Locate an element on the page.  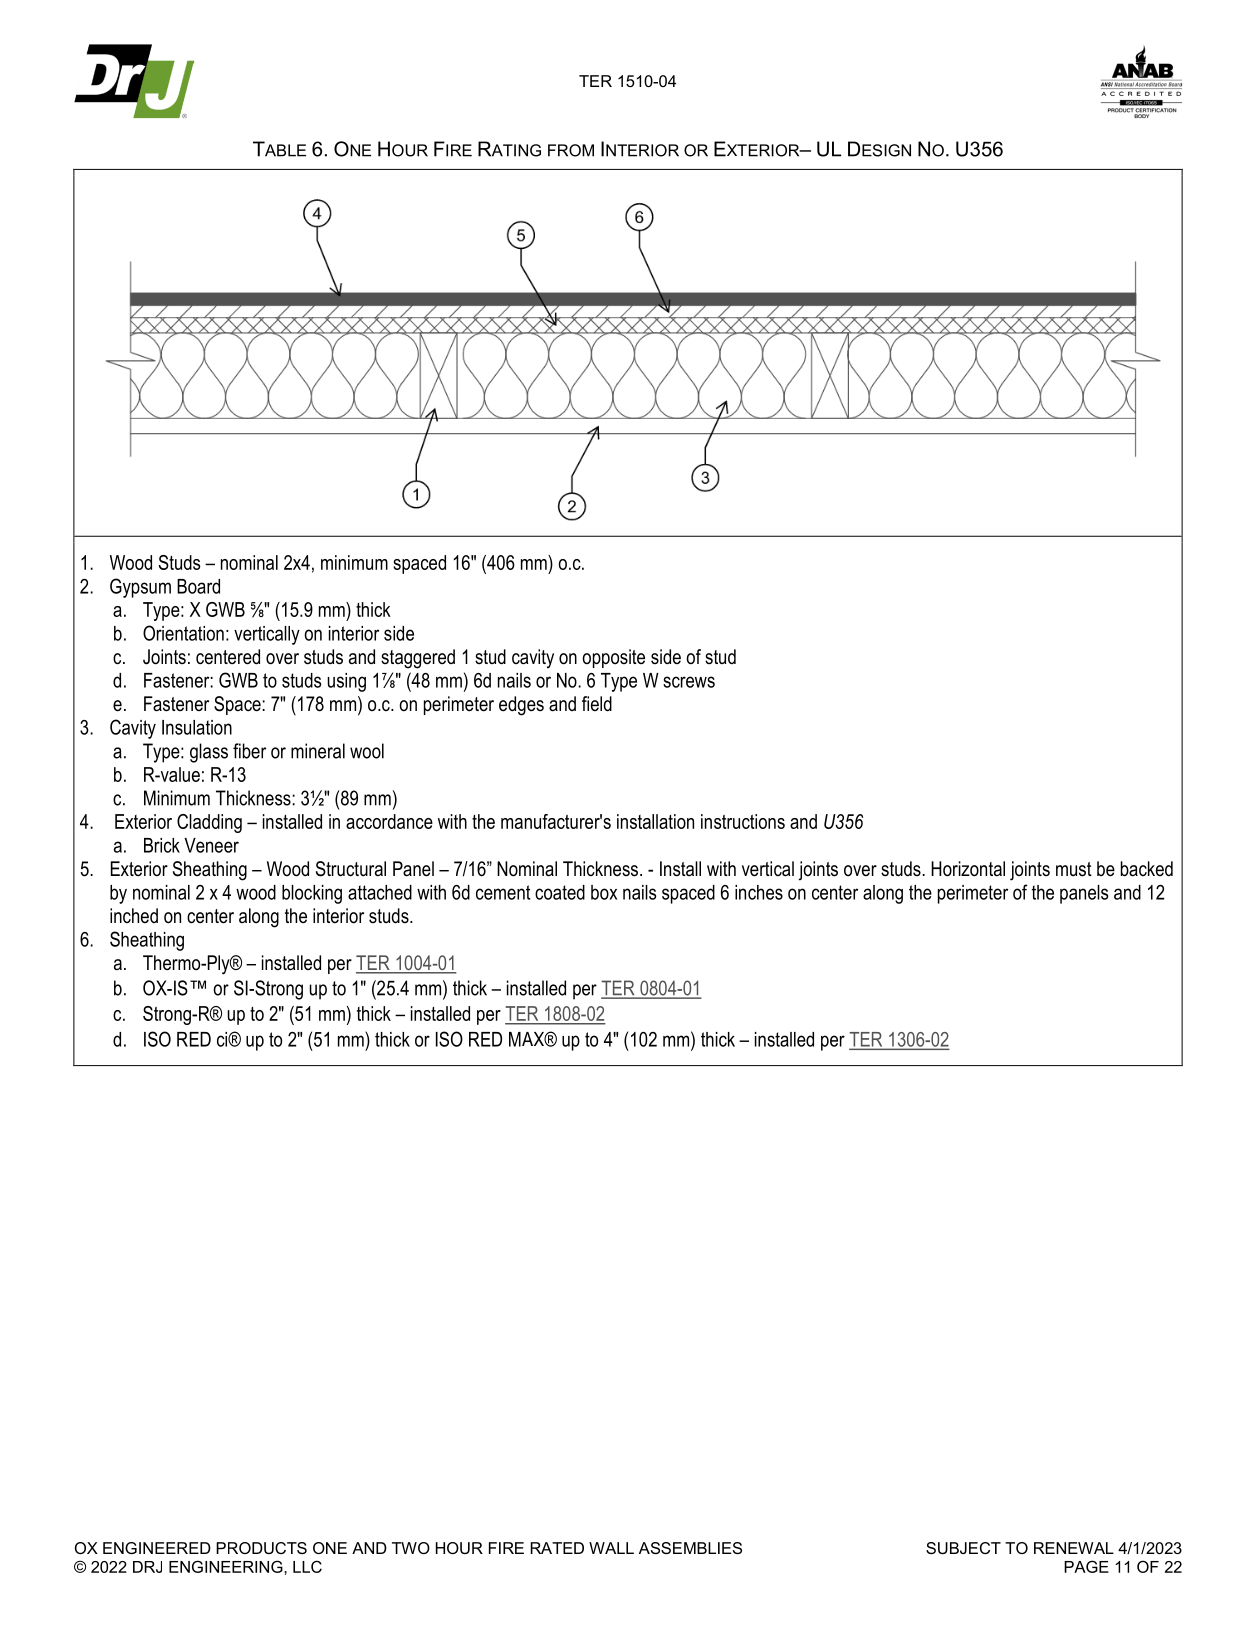
inched is located at coordinates (134, 915).
